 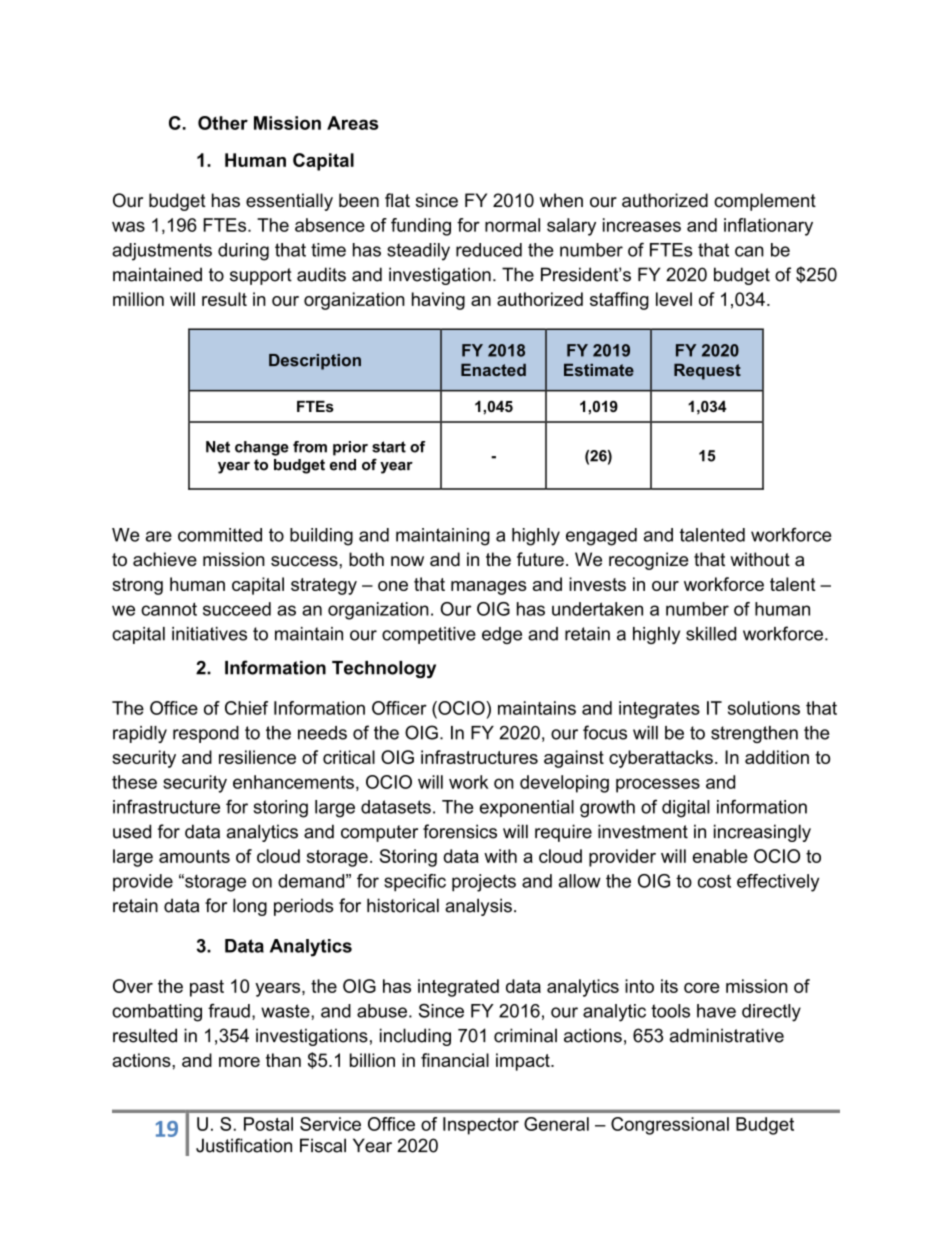 What do you see at coordinates (429, 635) in the image?
I see `competitive` at bounding box center [429, 635].
